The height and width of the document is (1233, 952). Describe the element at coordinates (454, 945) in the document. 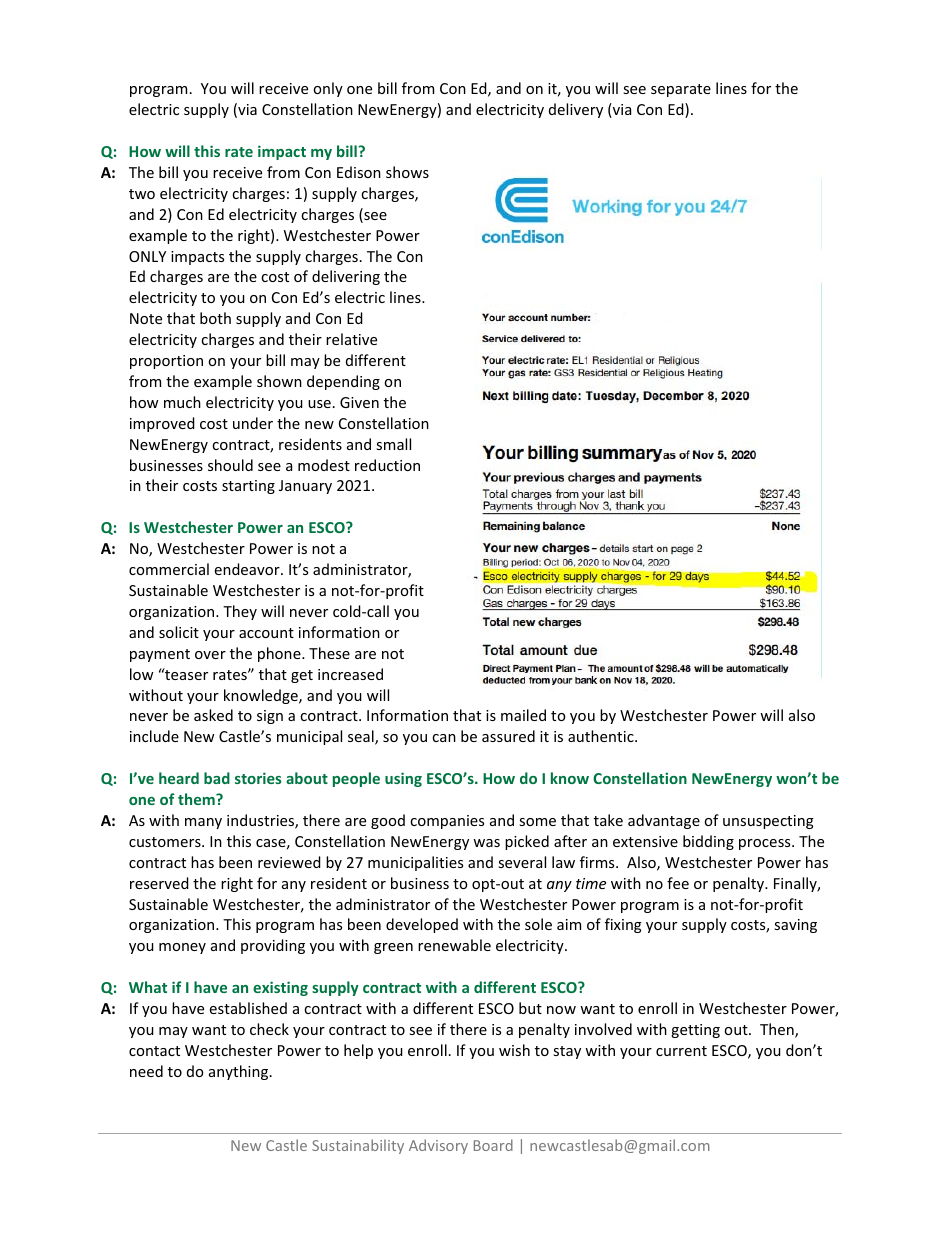

I see `renewable` at that location.
